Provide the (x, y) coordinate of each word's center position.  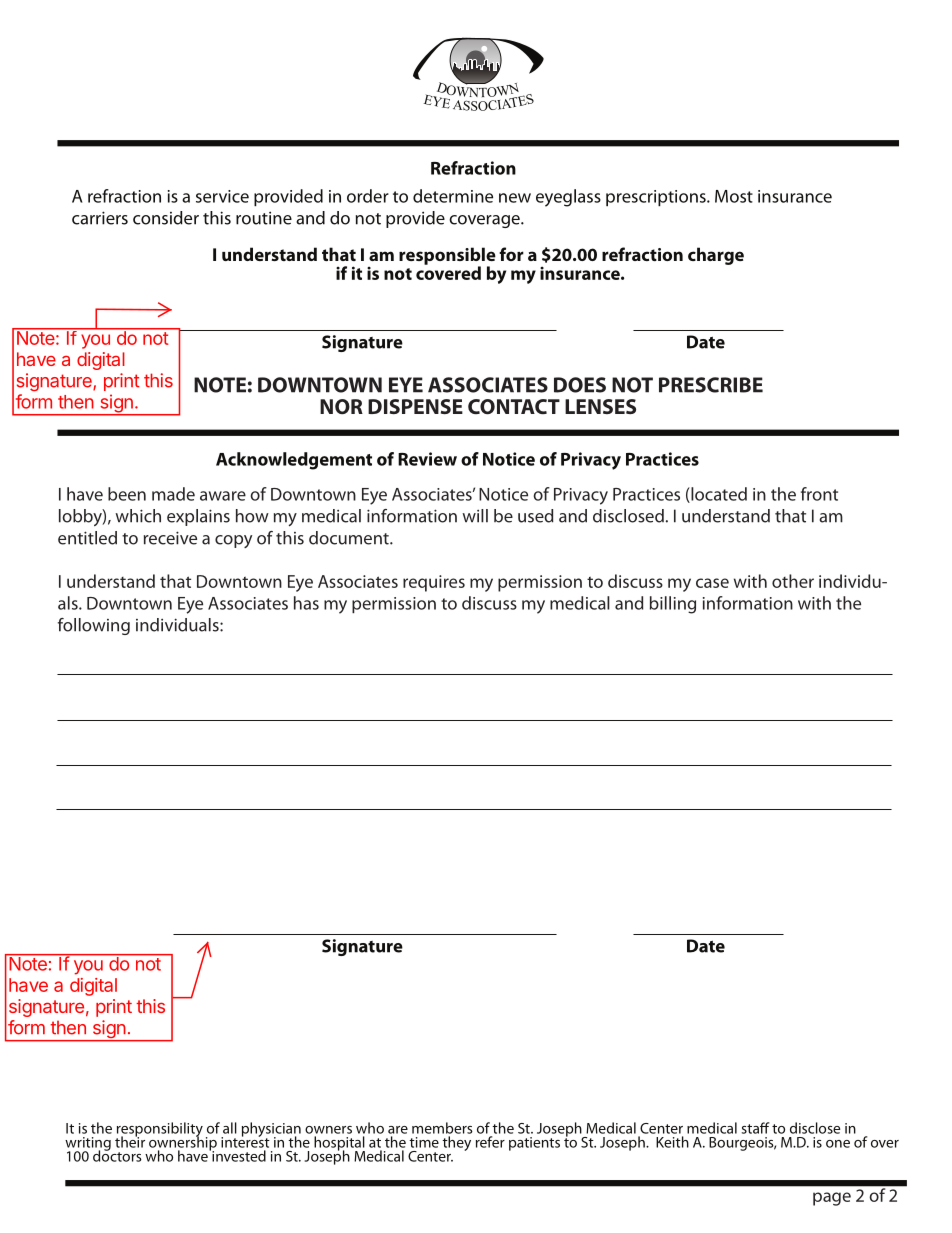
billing (673, 605)
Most (734, 196)
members (442, 1128)
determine (453, 196)
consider (166, 218)
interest (245, 1141)
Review (427, 459)
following (94, 626)
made (173, 494)
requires (434, 583)
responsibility (159, 1130)
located (718, 495)
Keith (672, 1142)
